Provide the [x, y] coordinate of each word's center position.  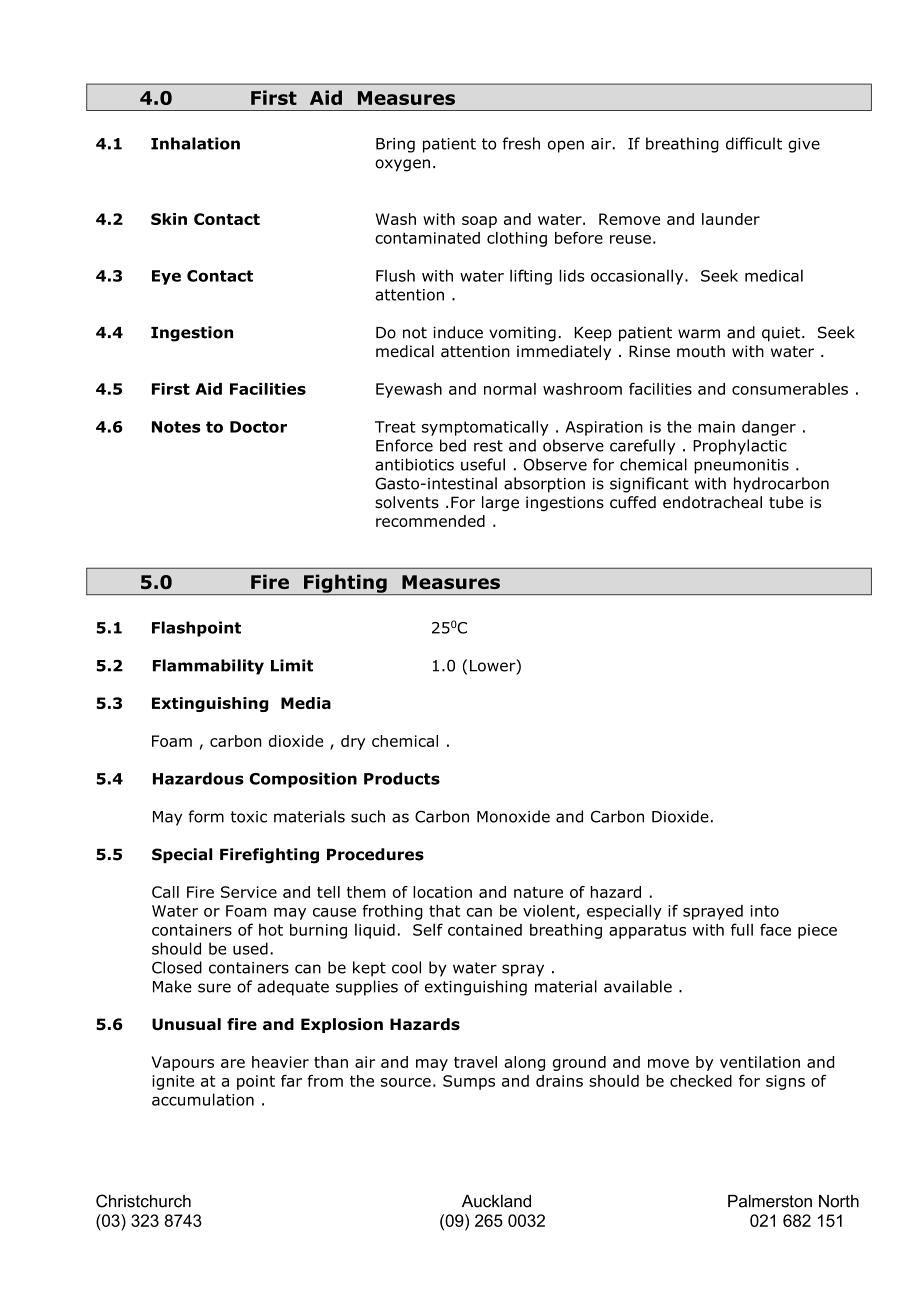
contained [485, 930]
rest [488, 446]
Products [402, 778]
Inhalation [195, 143]
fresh [521, 143]
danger [769, 428]
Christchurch [143, 1201]
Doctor [258, 427]
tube [786, 502]
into [765, 911]
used [250, 948]
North [839, 1201]
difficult [754, 143]
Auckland [496, 1201]
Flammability [208, 667]
